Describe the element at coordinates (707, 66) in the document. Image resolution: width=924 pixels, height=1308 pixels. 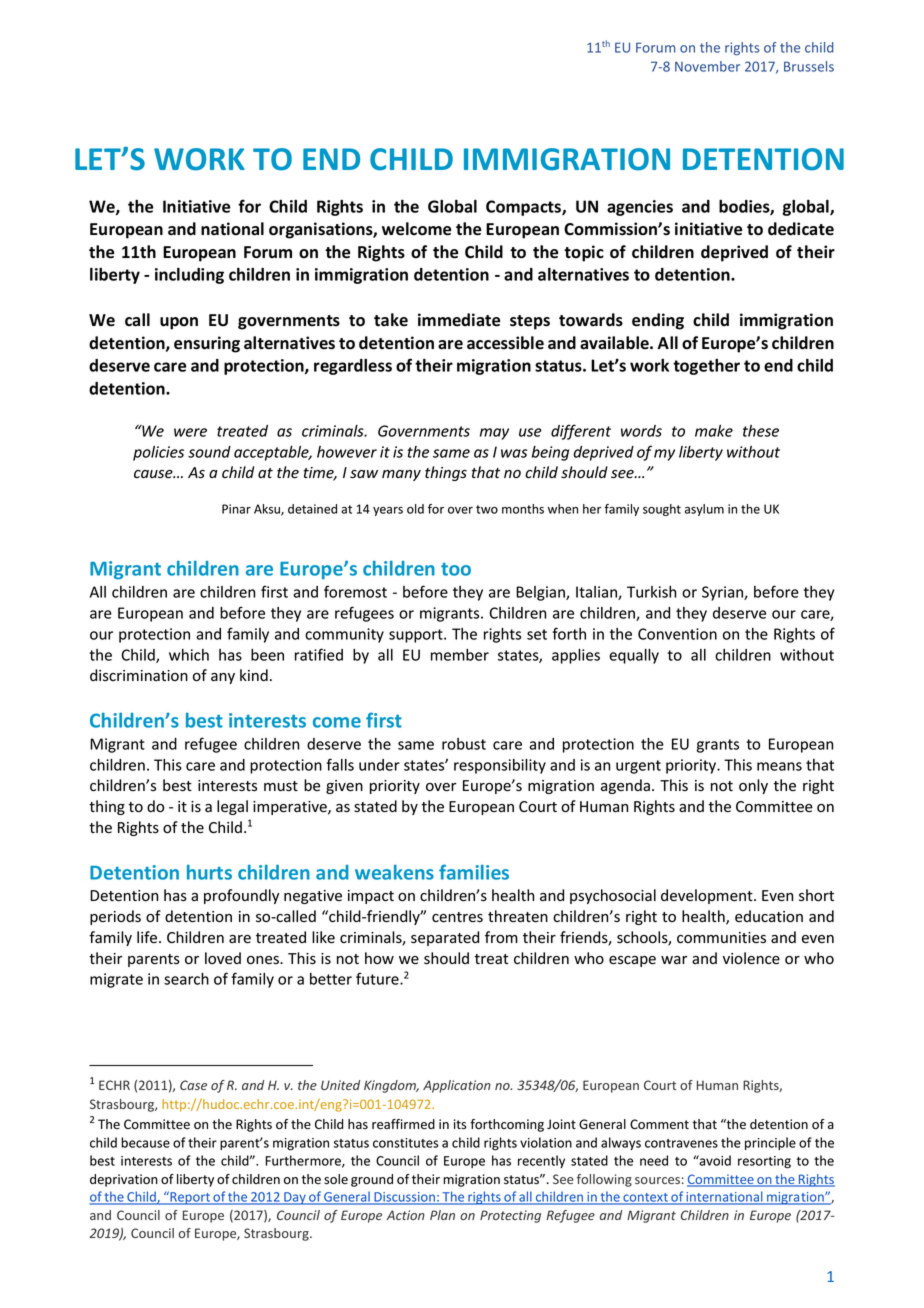
I see `November` at that location.
